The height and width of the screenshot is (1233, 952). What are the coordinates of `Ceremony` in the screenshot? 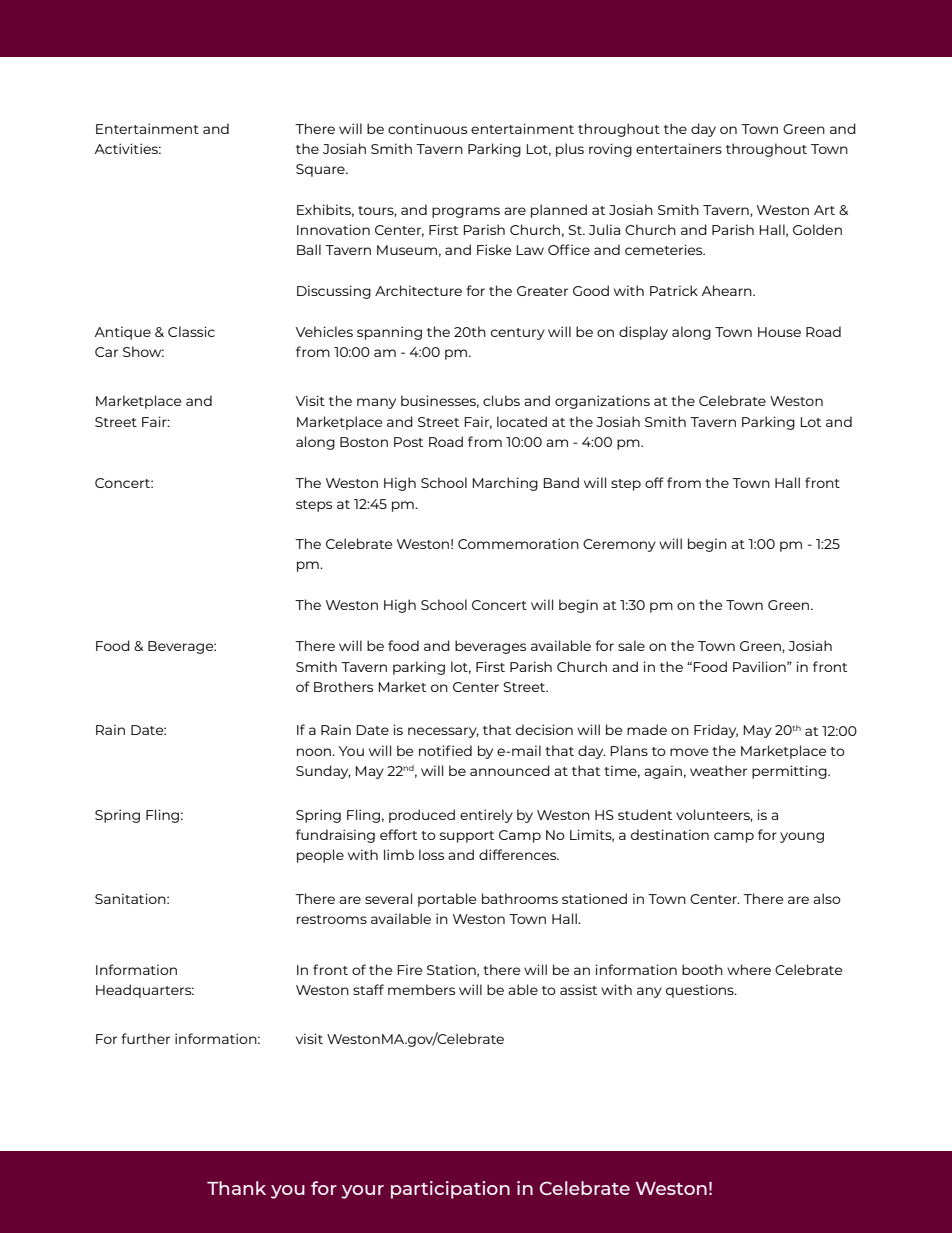 It's located at (619, 545).
